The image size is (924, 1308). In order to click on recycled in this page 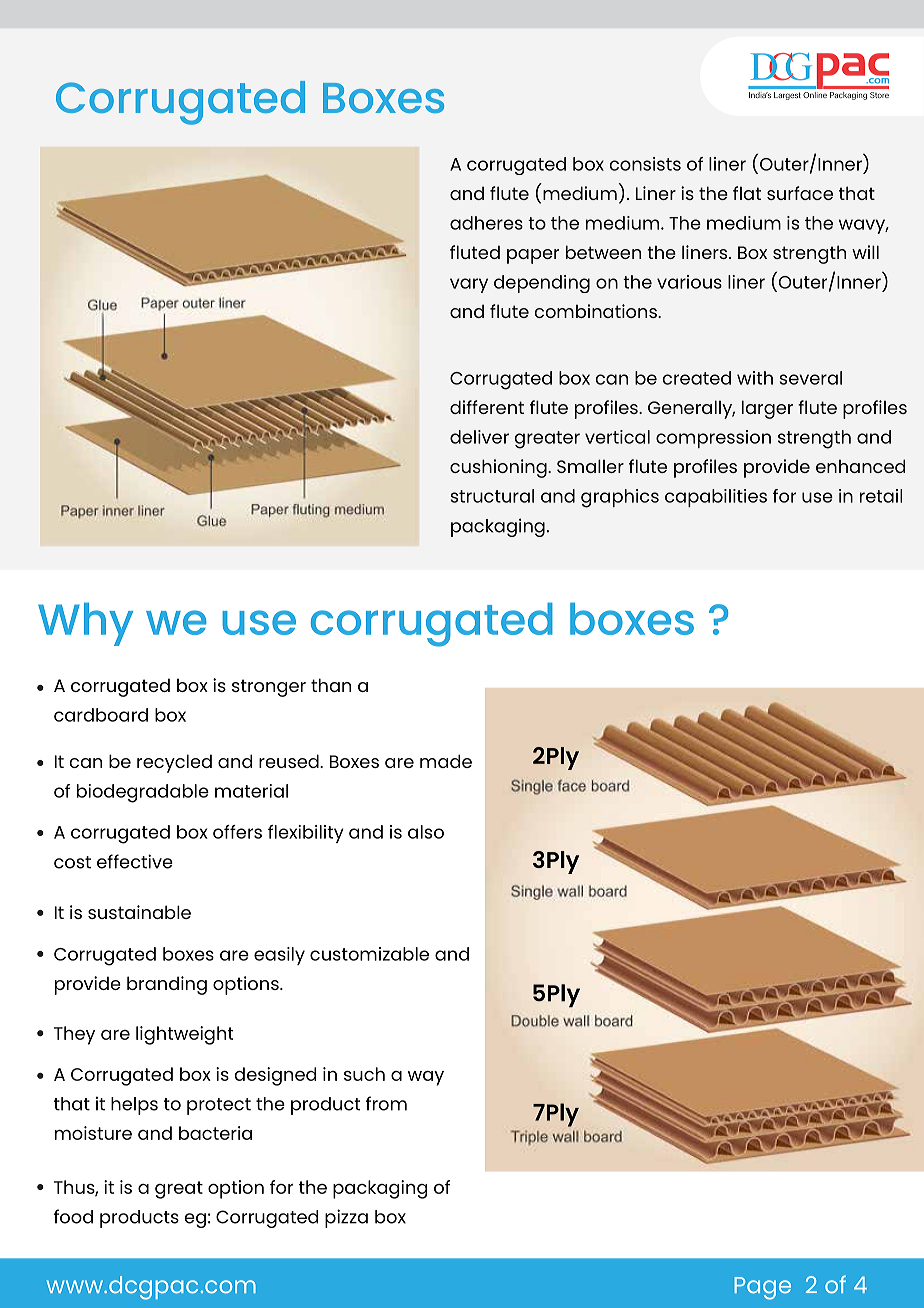, I will do `click(174, 763)`.
